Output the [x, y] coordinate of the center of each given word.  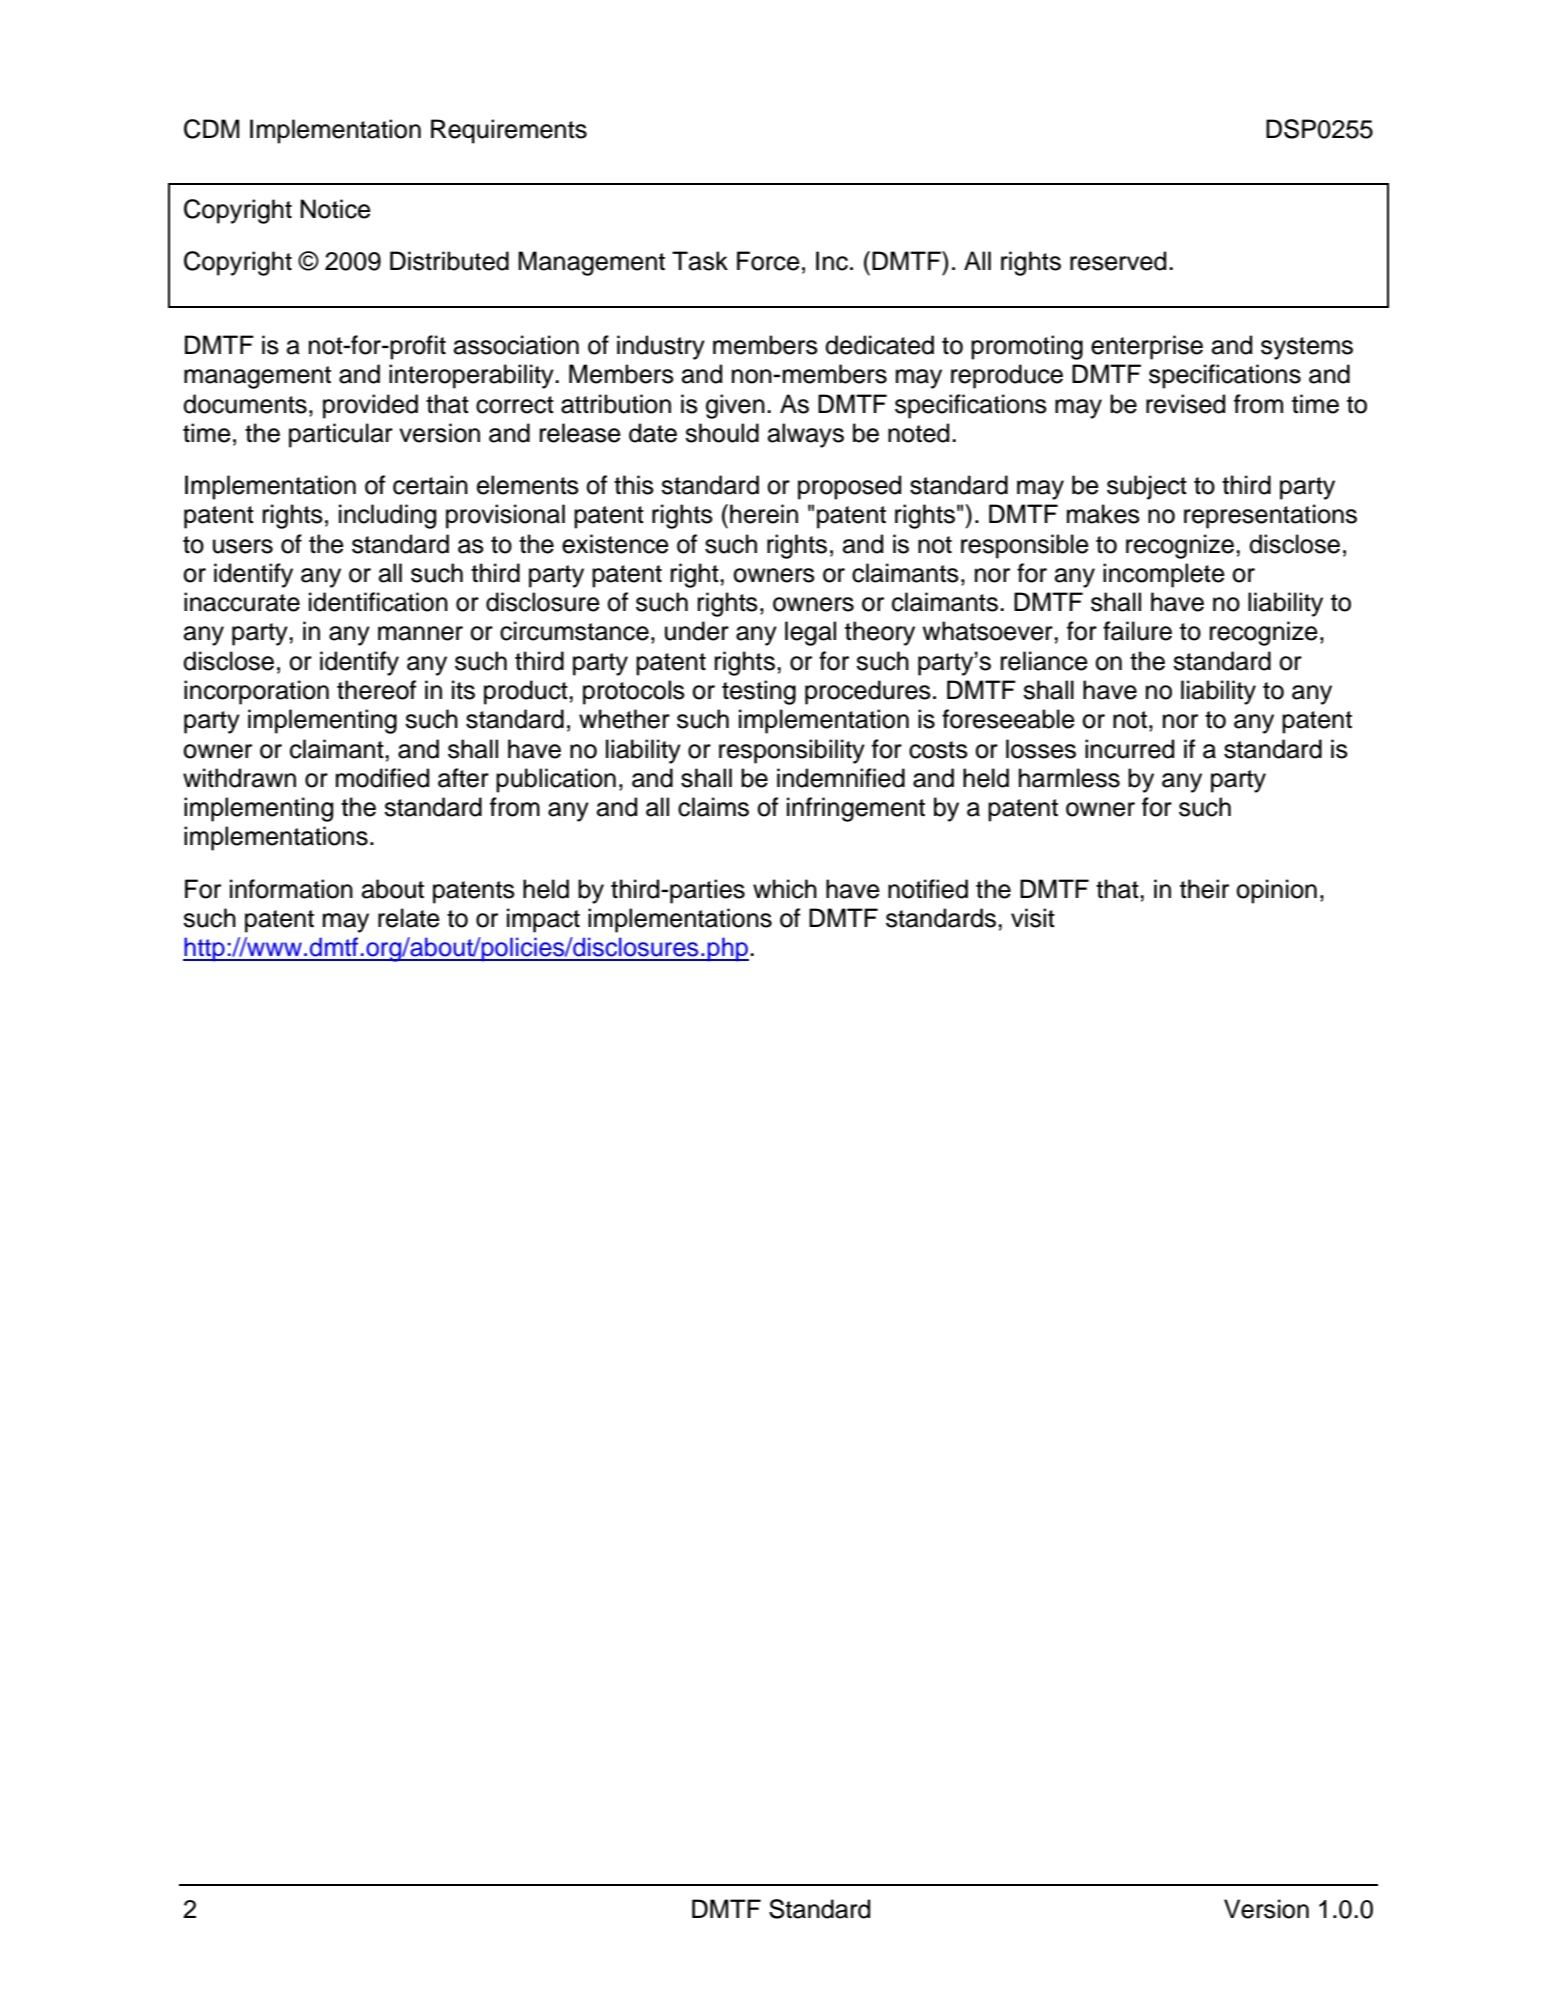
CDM [212, 129]
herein [764, 514]
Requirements [509, 131]
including [387, 516]
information [291, 889]
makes [1103, 514]
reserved [1118, 261]
